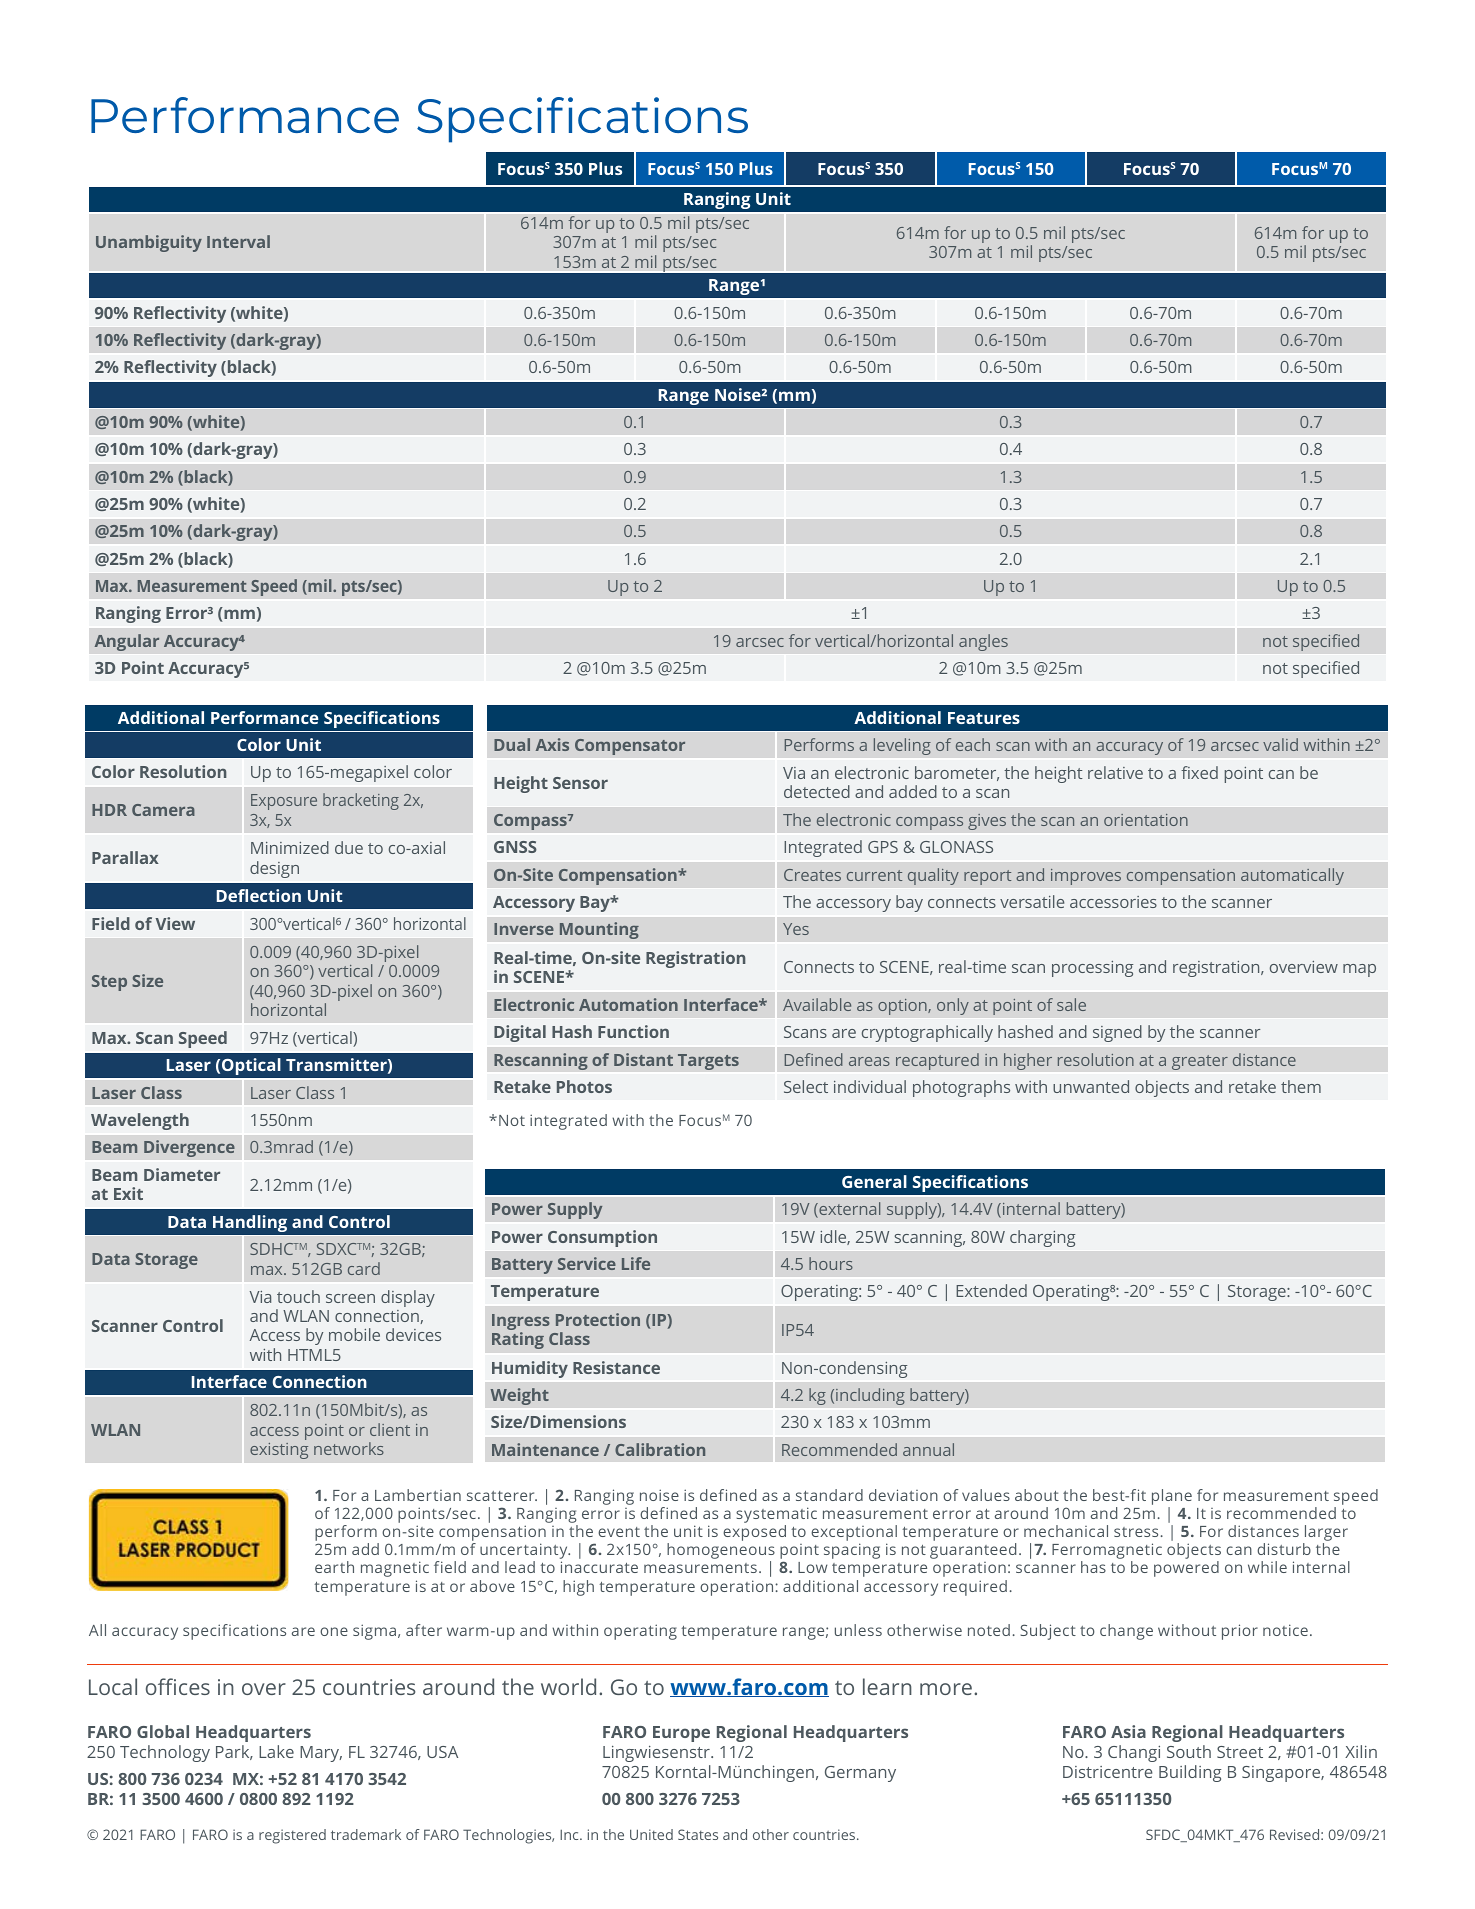 The height and width of the document is (1909, 1475). I want to click on angles, so click(983, 642).
